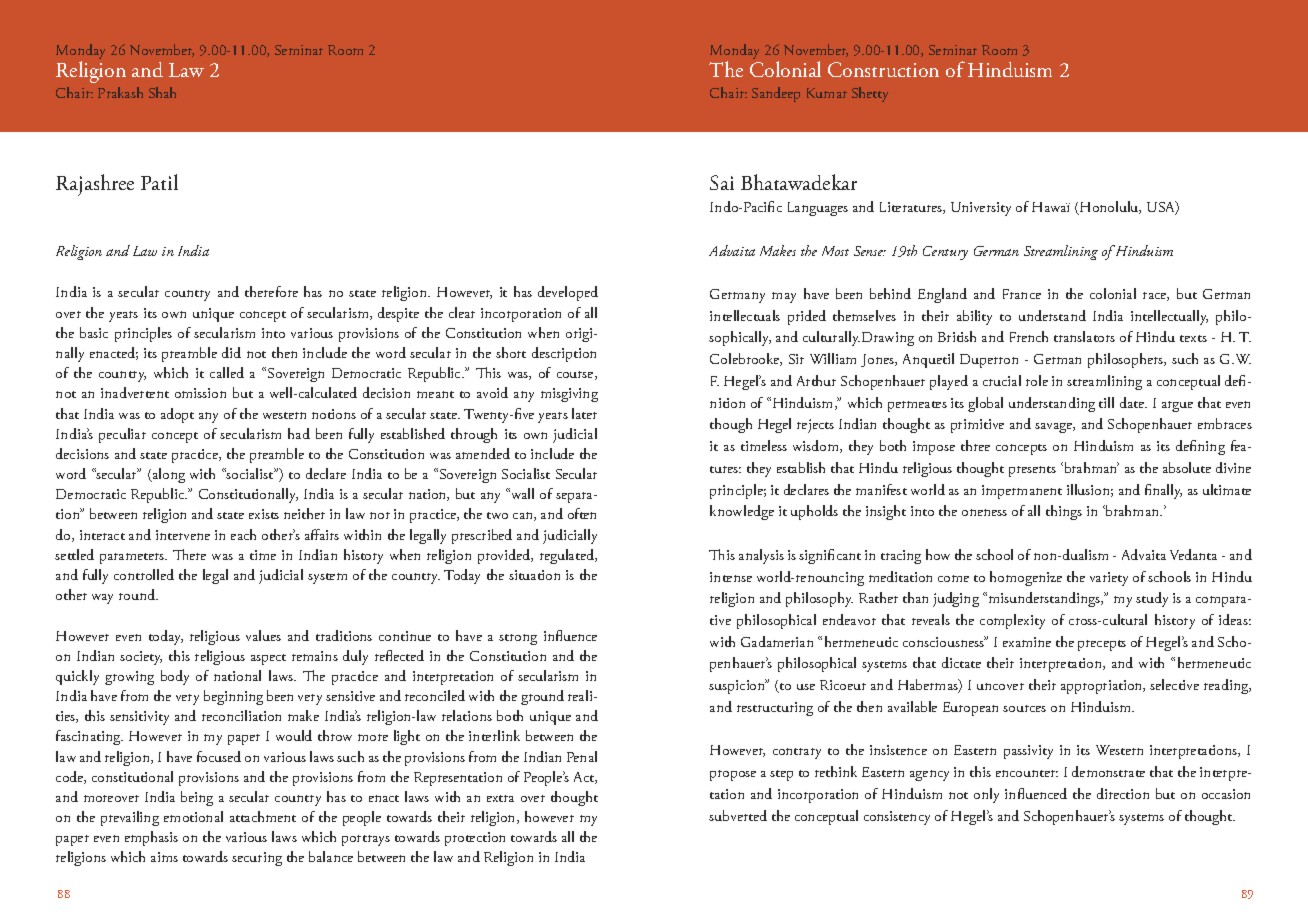  I want to click on often, so click(582, 513).
